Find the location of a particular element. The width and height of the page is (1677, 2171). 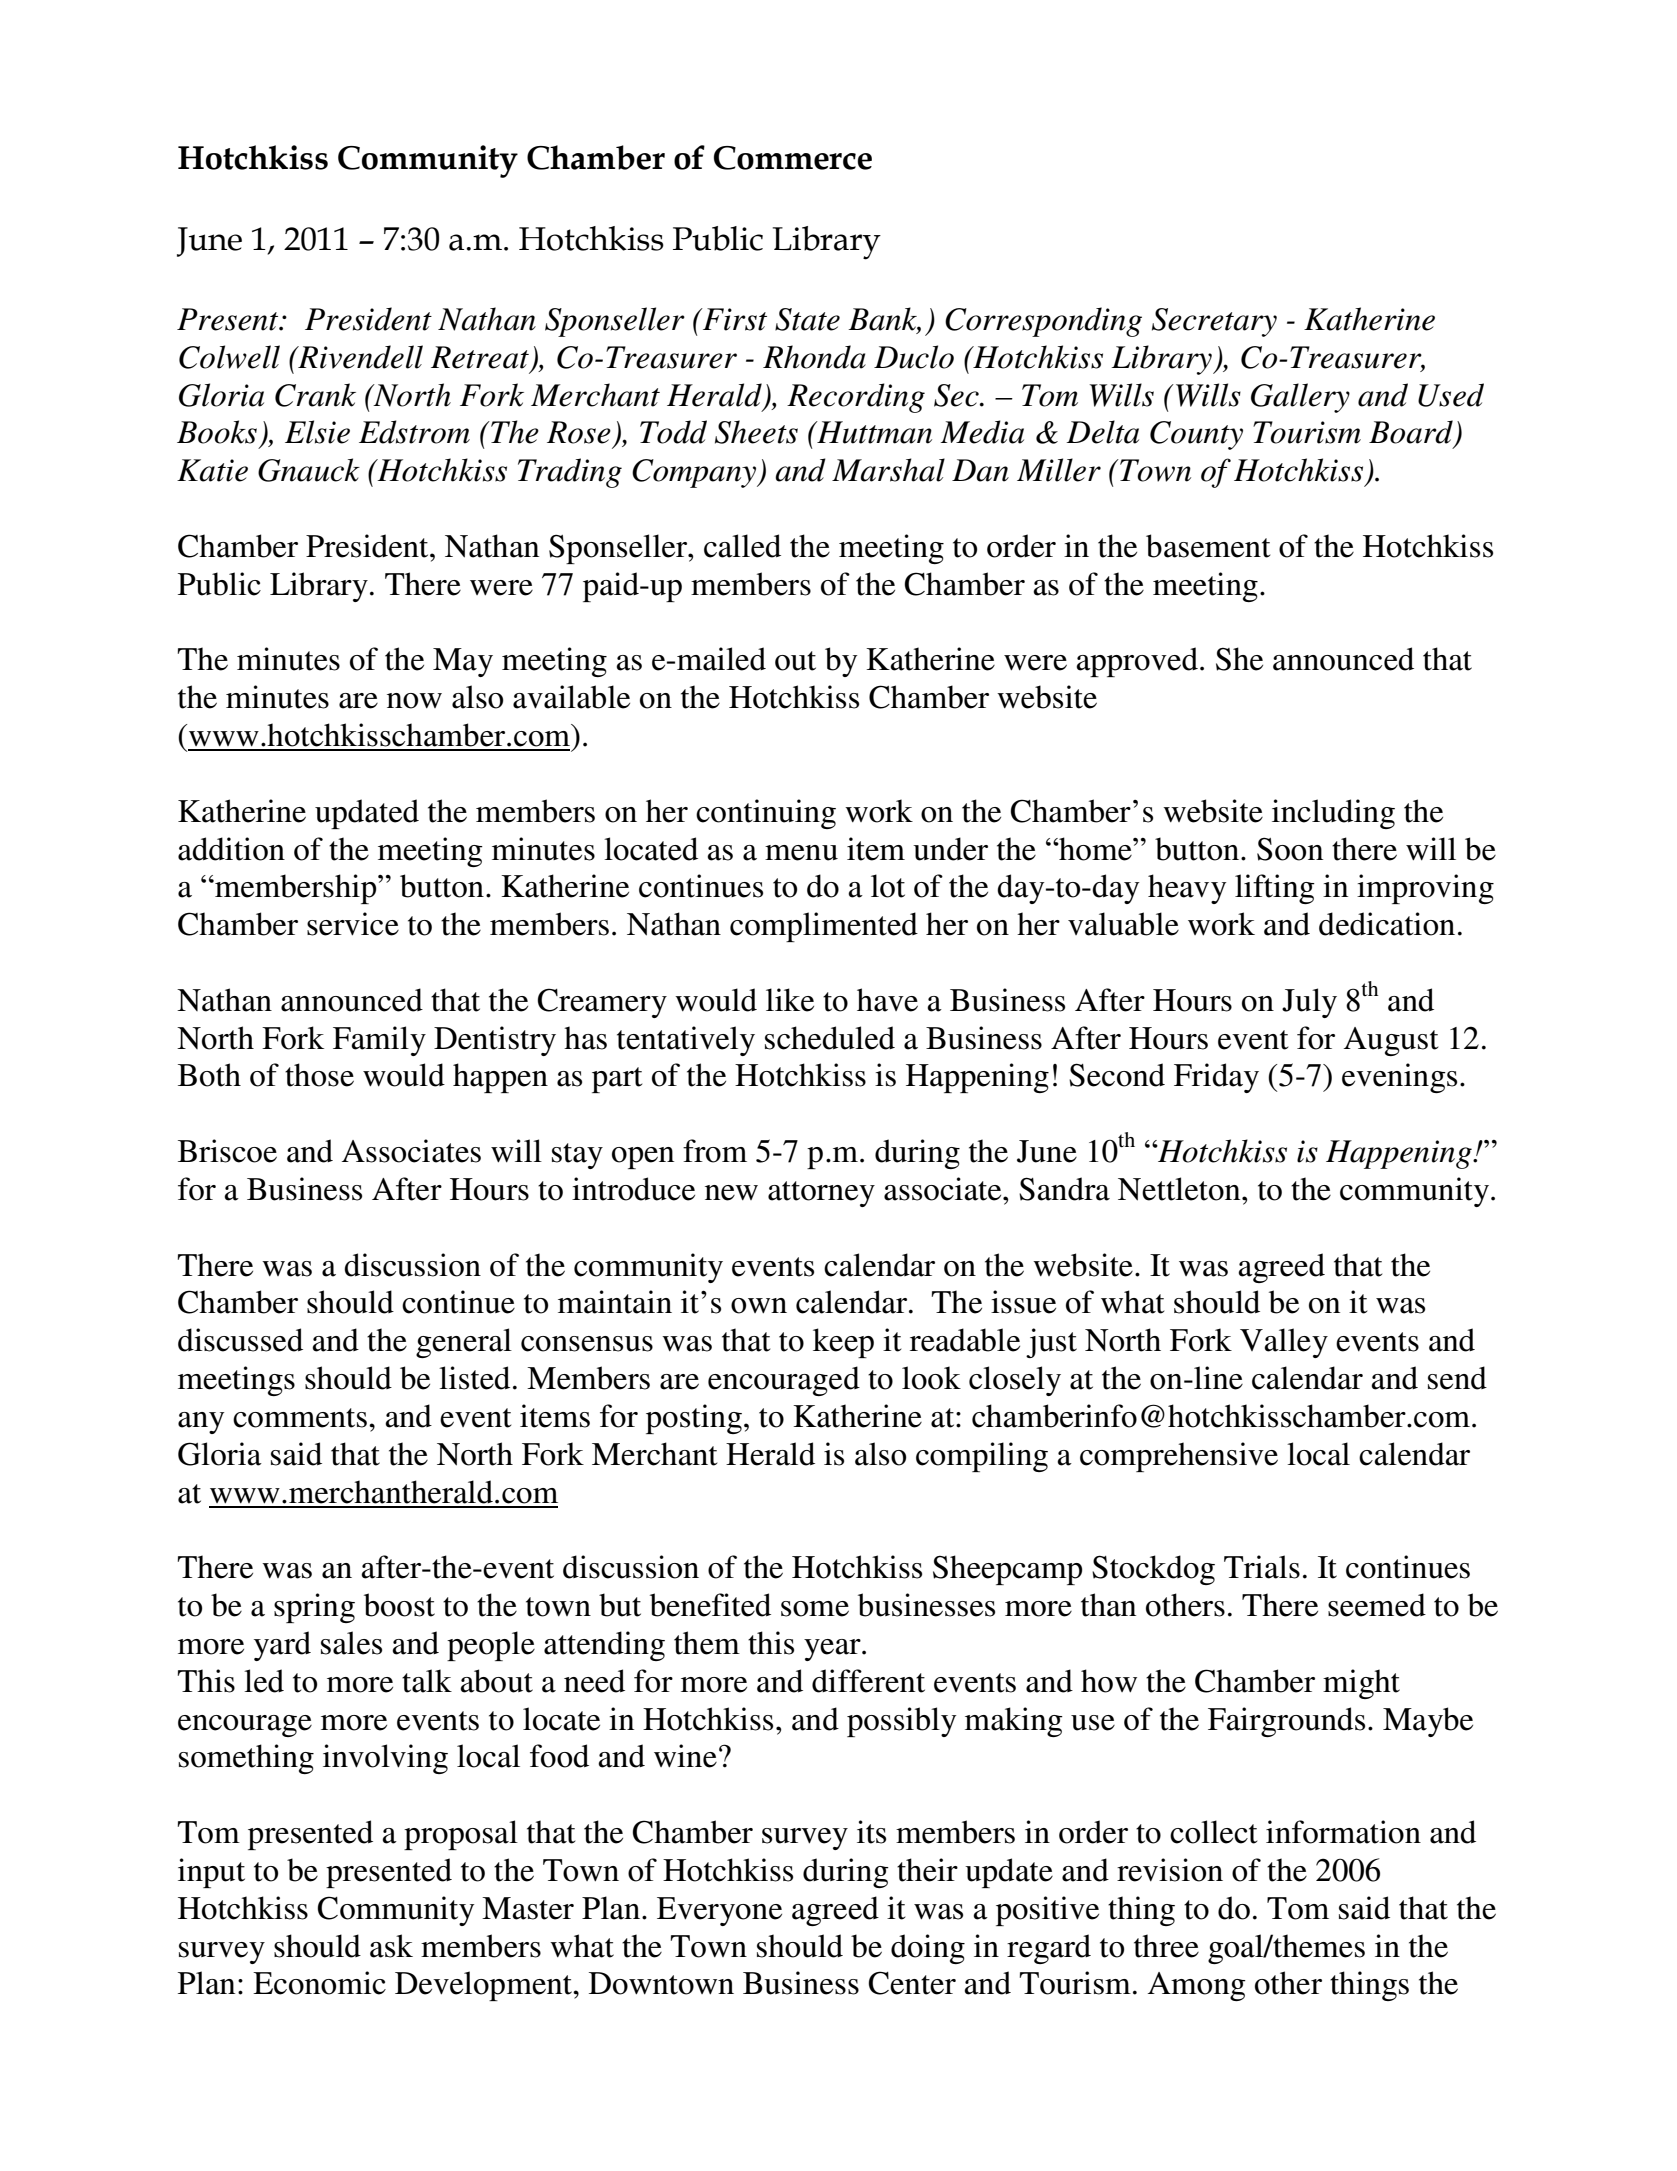

Commerce is located at coordinates (793, 158).
